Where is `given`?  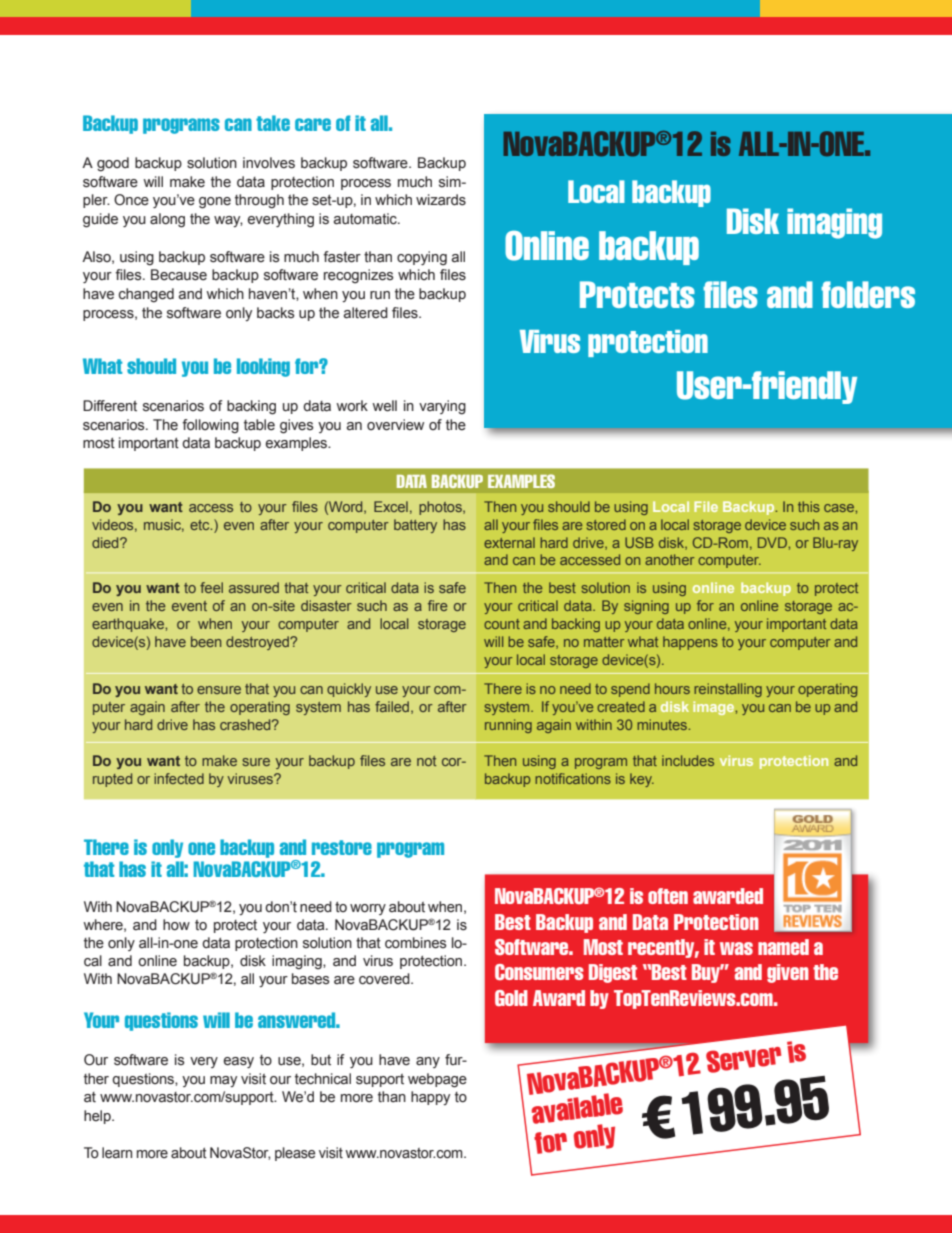 given is located at coordinates (788, 973).
